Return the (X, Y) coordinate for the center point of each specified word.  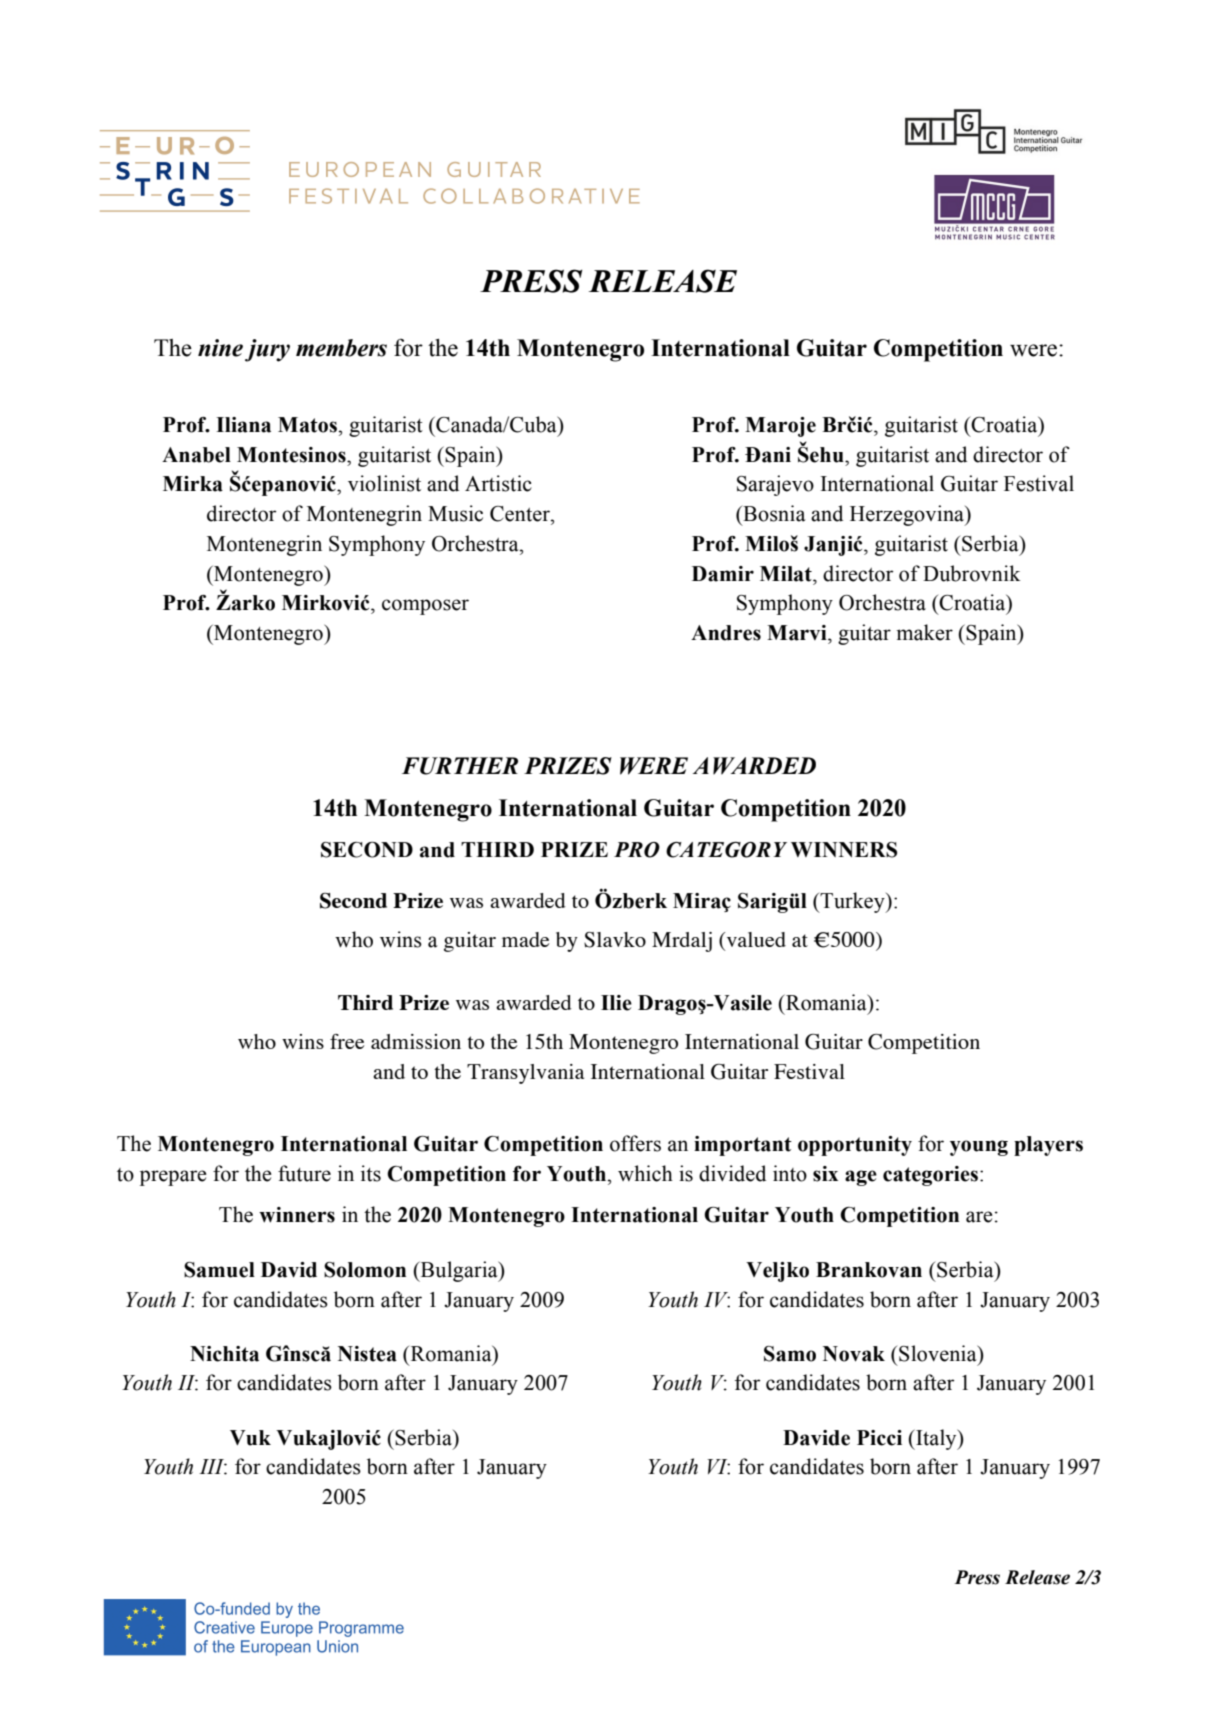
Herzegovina (908, 515)
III (213, 1467)
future (304, 1173)
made (525, 939)
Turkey (852, 902)
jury (267, 350)
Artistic (498, 483)
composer (425, 607)
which (645, 1173)
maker (924, 632)
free (347, 1041)
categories (930, 1176)
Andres (726, 633)
